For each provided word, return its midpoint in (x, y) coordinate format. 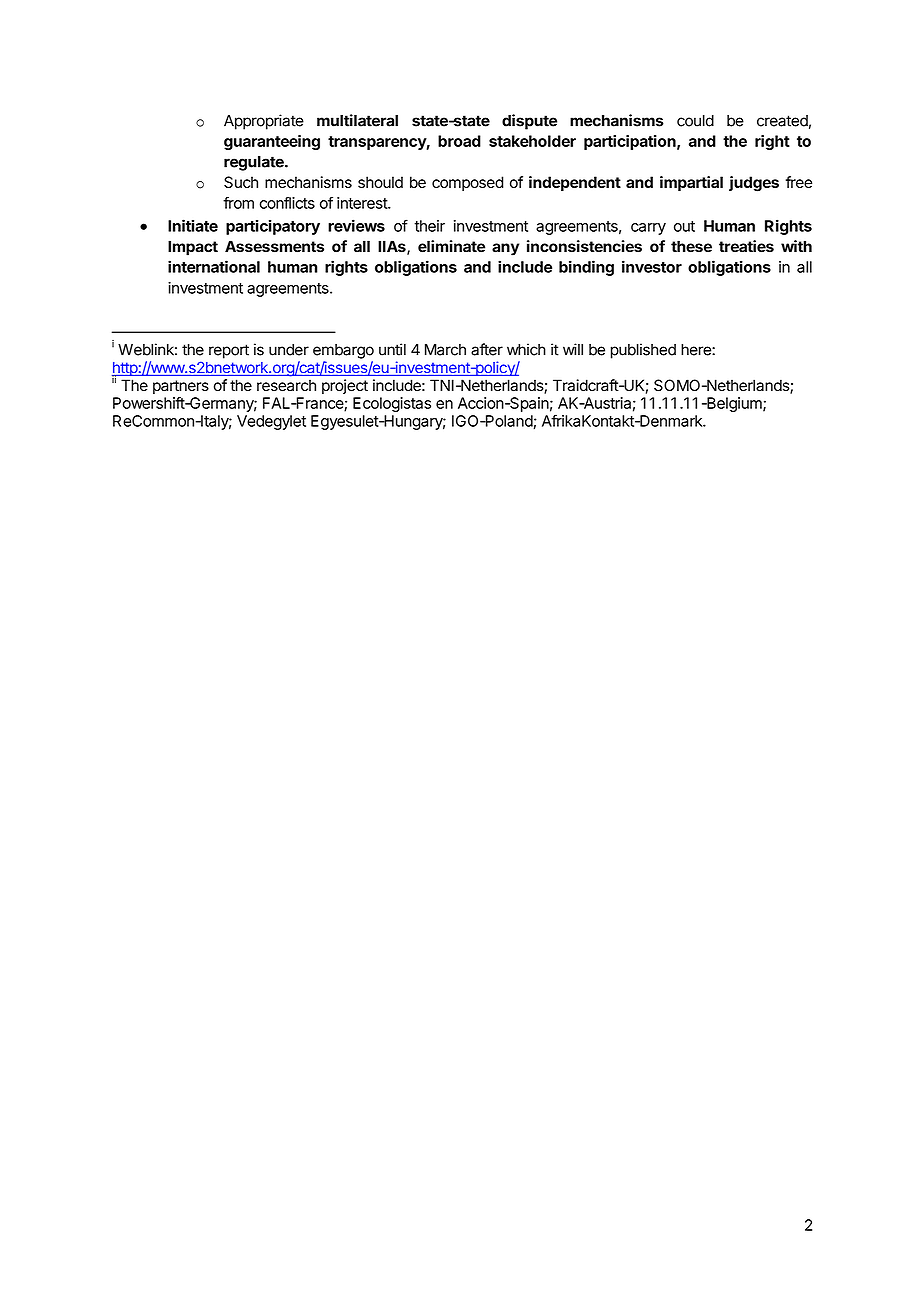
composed (467, 183)
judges (754, 184)
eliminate (451, 246)
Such (241, 182)
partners (181, 387)
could (695, 121)
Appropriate (264, 122)
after (487, 349)
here (697, 350)
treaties (746, 246)
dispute (529, 122)
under (289, 350)
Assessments (274, 246)
